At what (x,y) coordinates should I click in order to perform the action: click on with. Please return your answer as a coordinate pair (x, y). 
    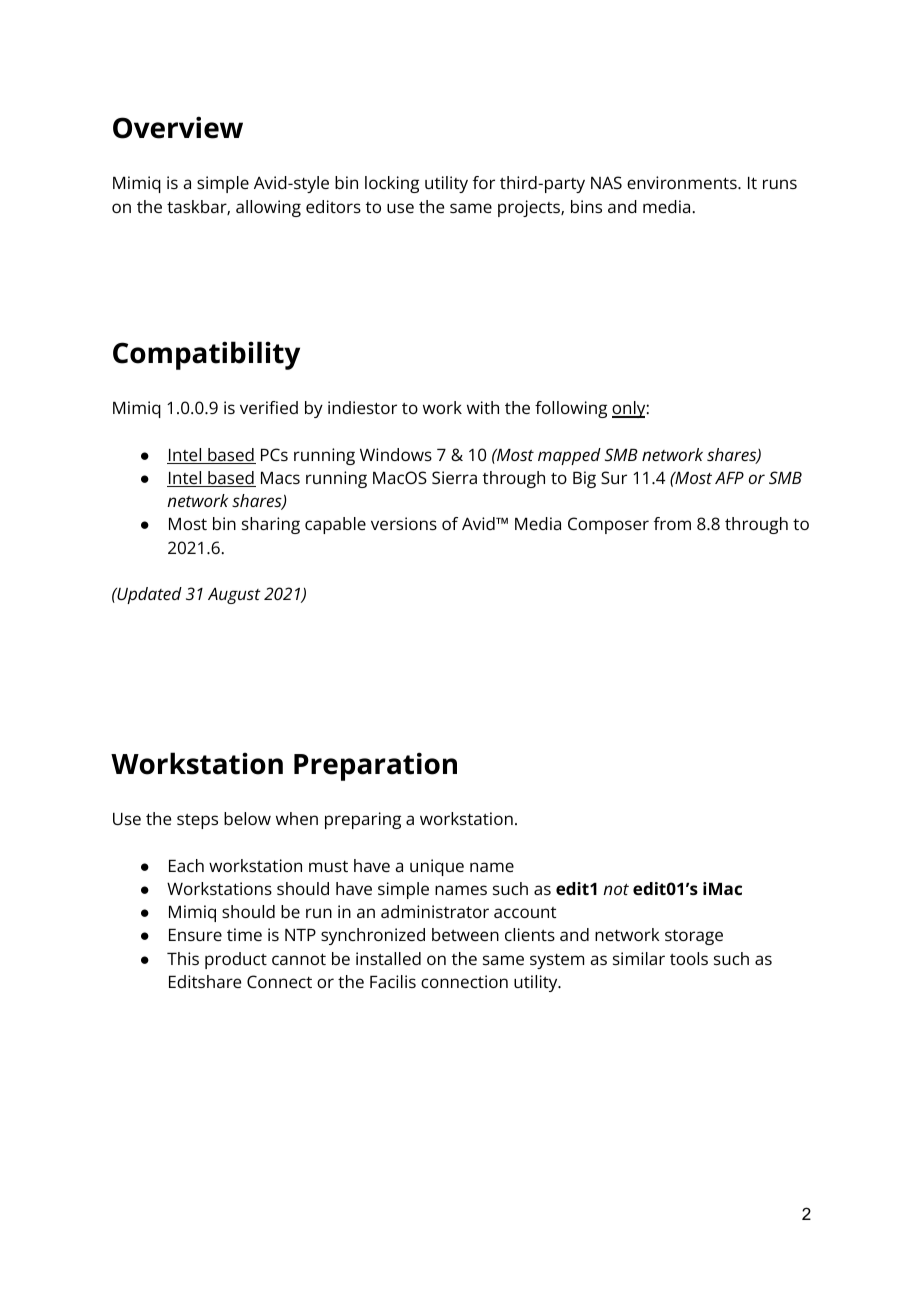
    Looking at the image, I should click on (483, 407).
